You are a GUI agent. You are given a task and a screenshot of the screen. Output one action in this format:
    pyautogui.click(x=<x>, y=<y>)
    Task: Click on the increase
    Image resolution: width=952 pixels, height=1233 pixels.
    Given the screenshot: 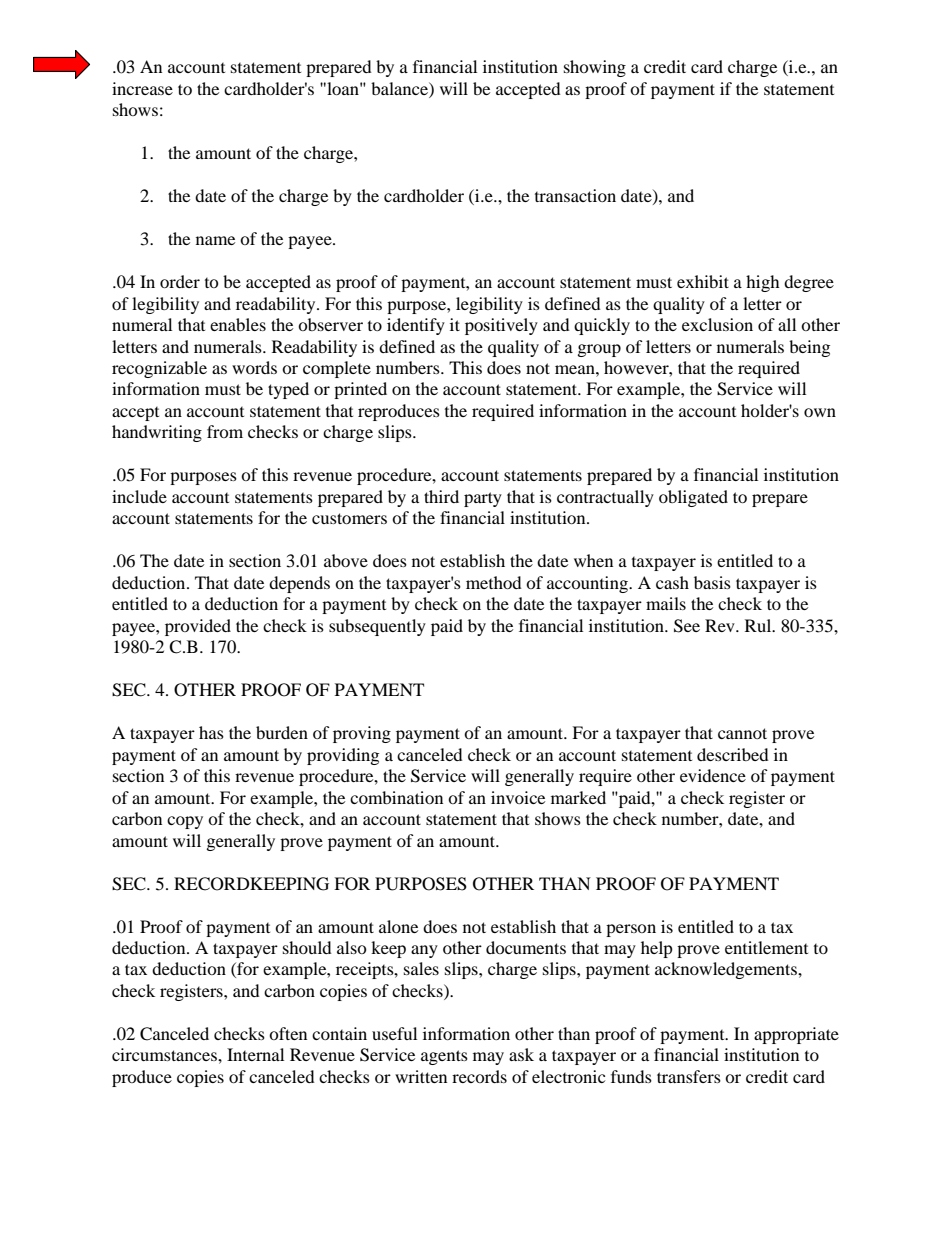 What is the action you would take?
    pyautogui.click(x=142, y=88)
